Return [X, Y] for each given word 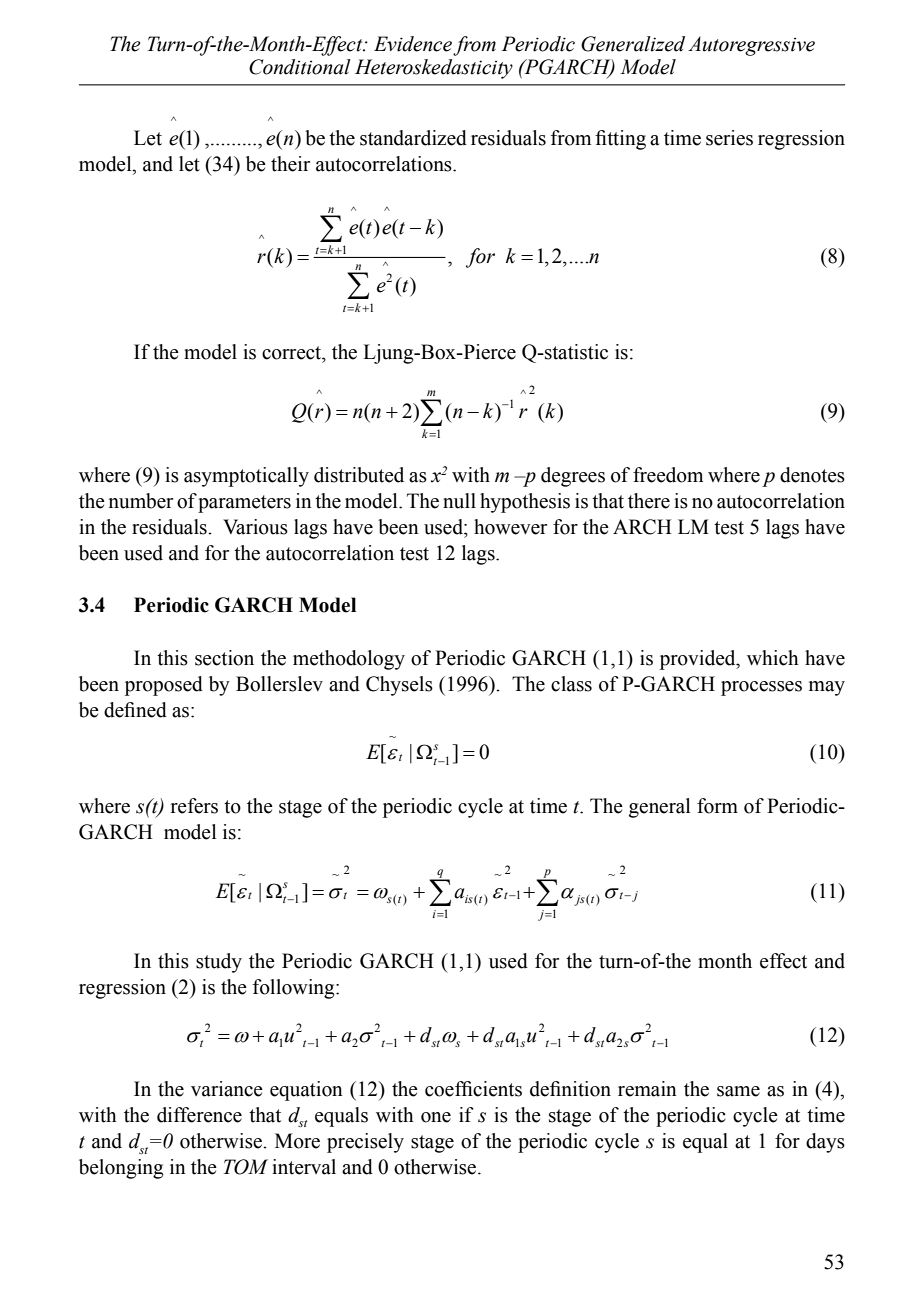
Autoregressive [751, 46]
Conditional [300, 67]
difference [199, 1115]
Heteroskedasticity [434, 69]
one [436, 1117]
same [738, 1091]
